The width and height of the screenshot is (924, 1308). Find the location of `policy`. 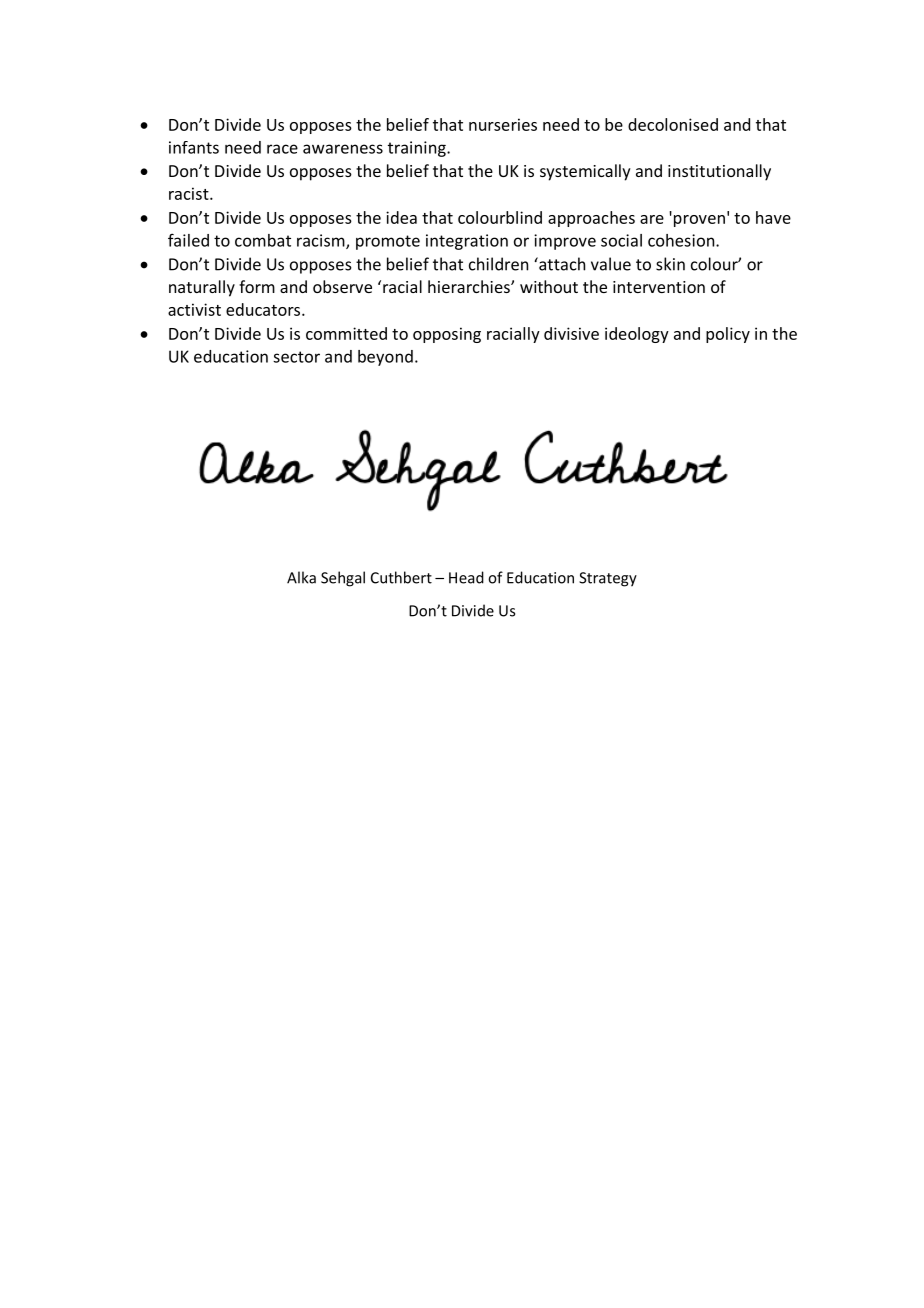

policy is located at coordinates (728, 335).
